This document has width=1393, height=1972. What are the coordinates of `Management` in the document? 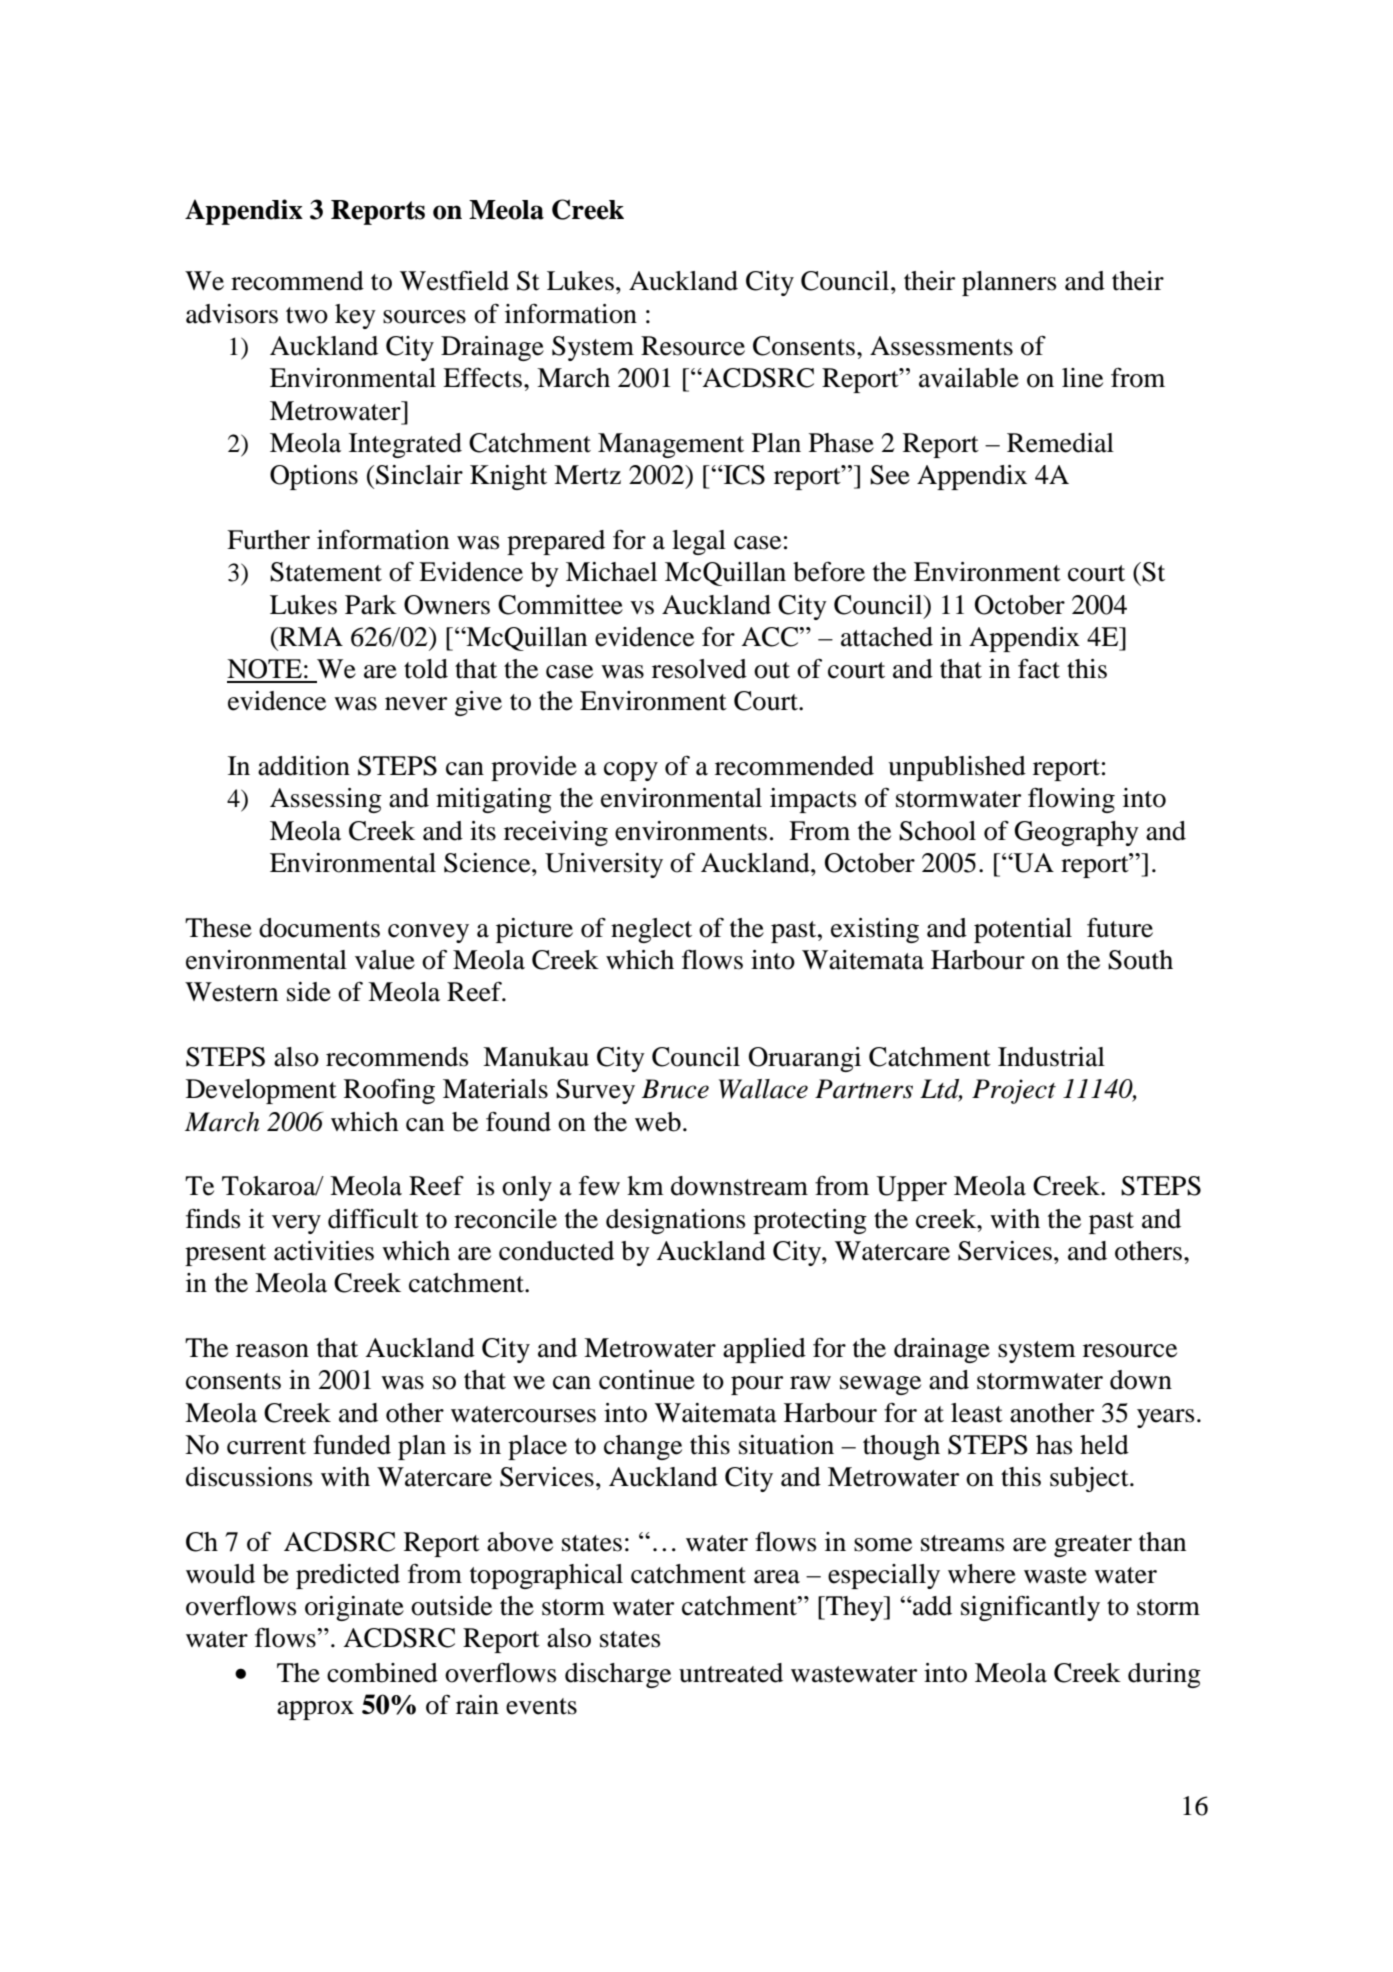 It's located at (671, 445).
